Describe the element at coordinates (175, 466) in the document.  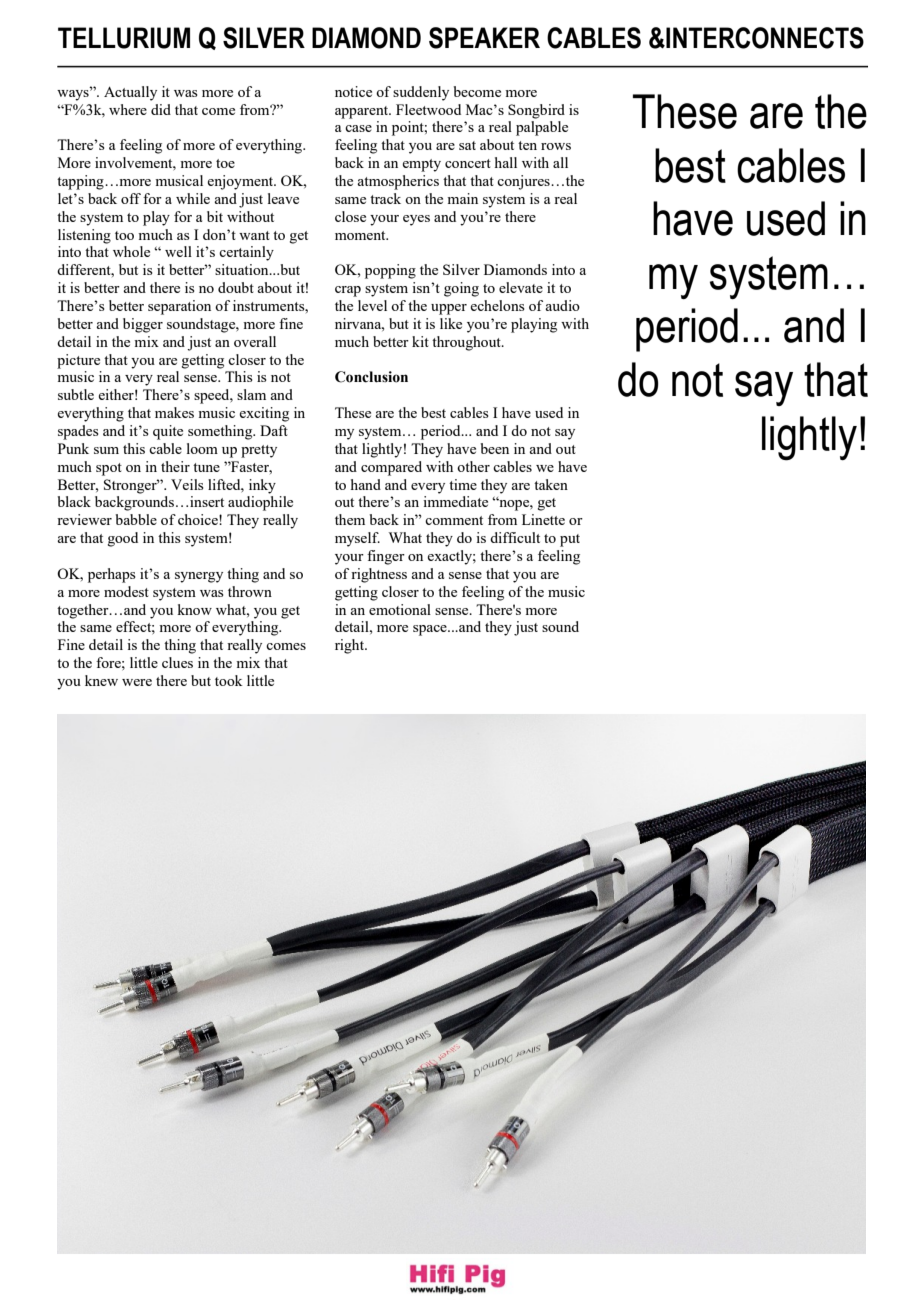
I see `their` at that location.
